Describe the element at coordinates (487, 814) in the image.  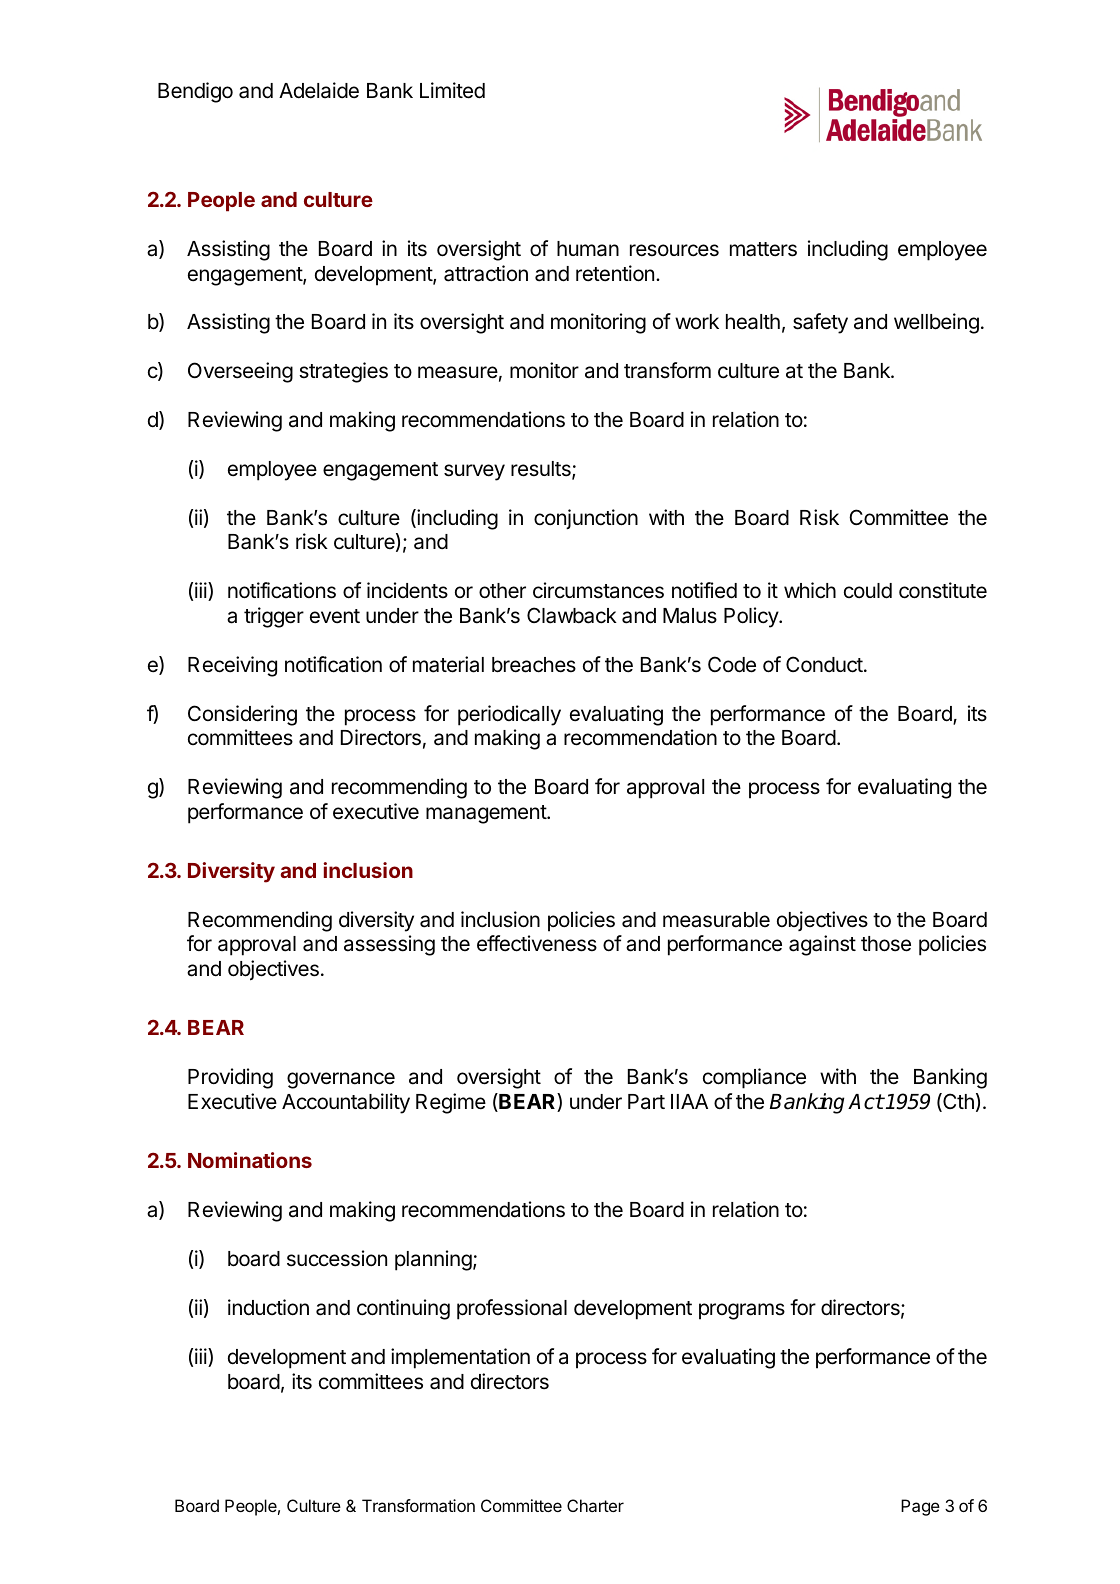
I see `management` at that location.
